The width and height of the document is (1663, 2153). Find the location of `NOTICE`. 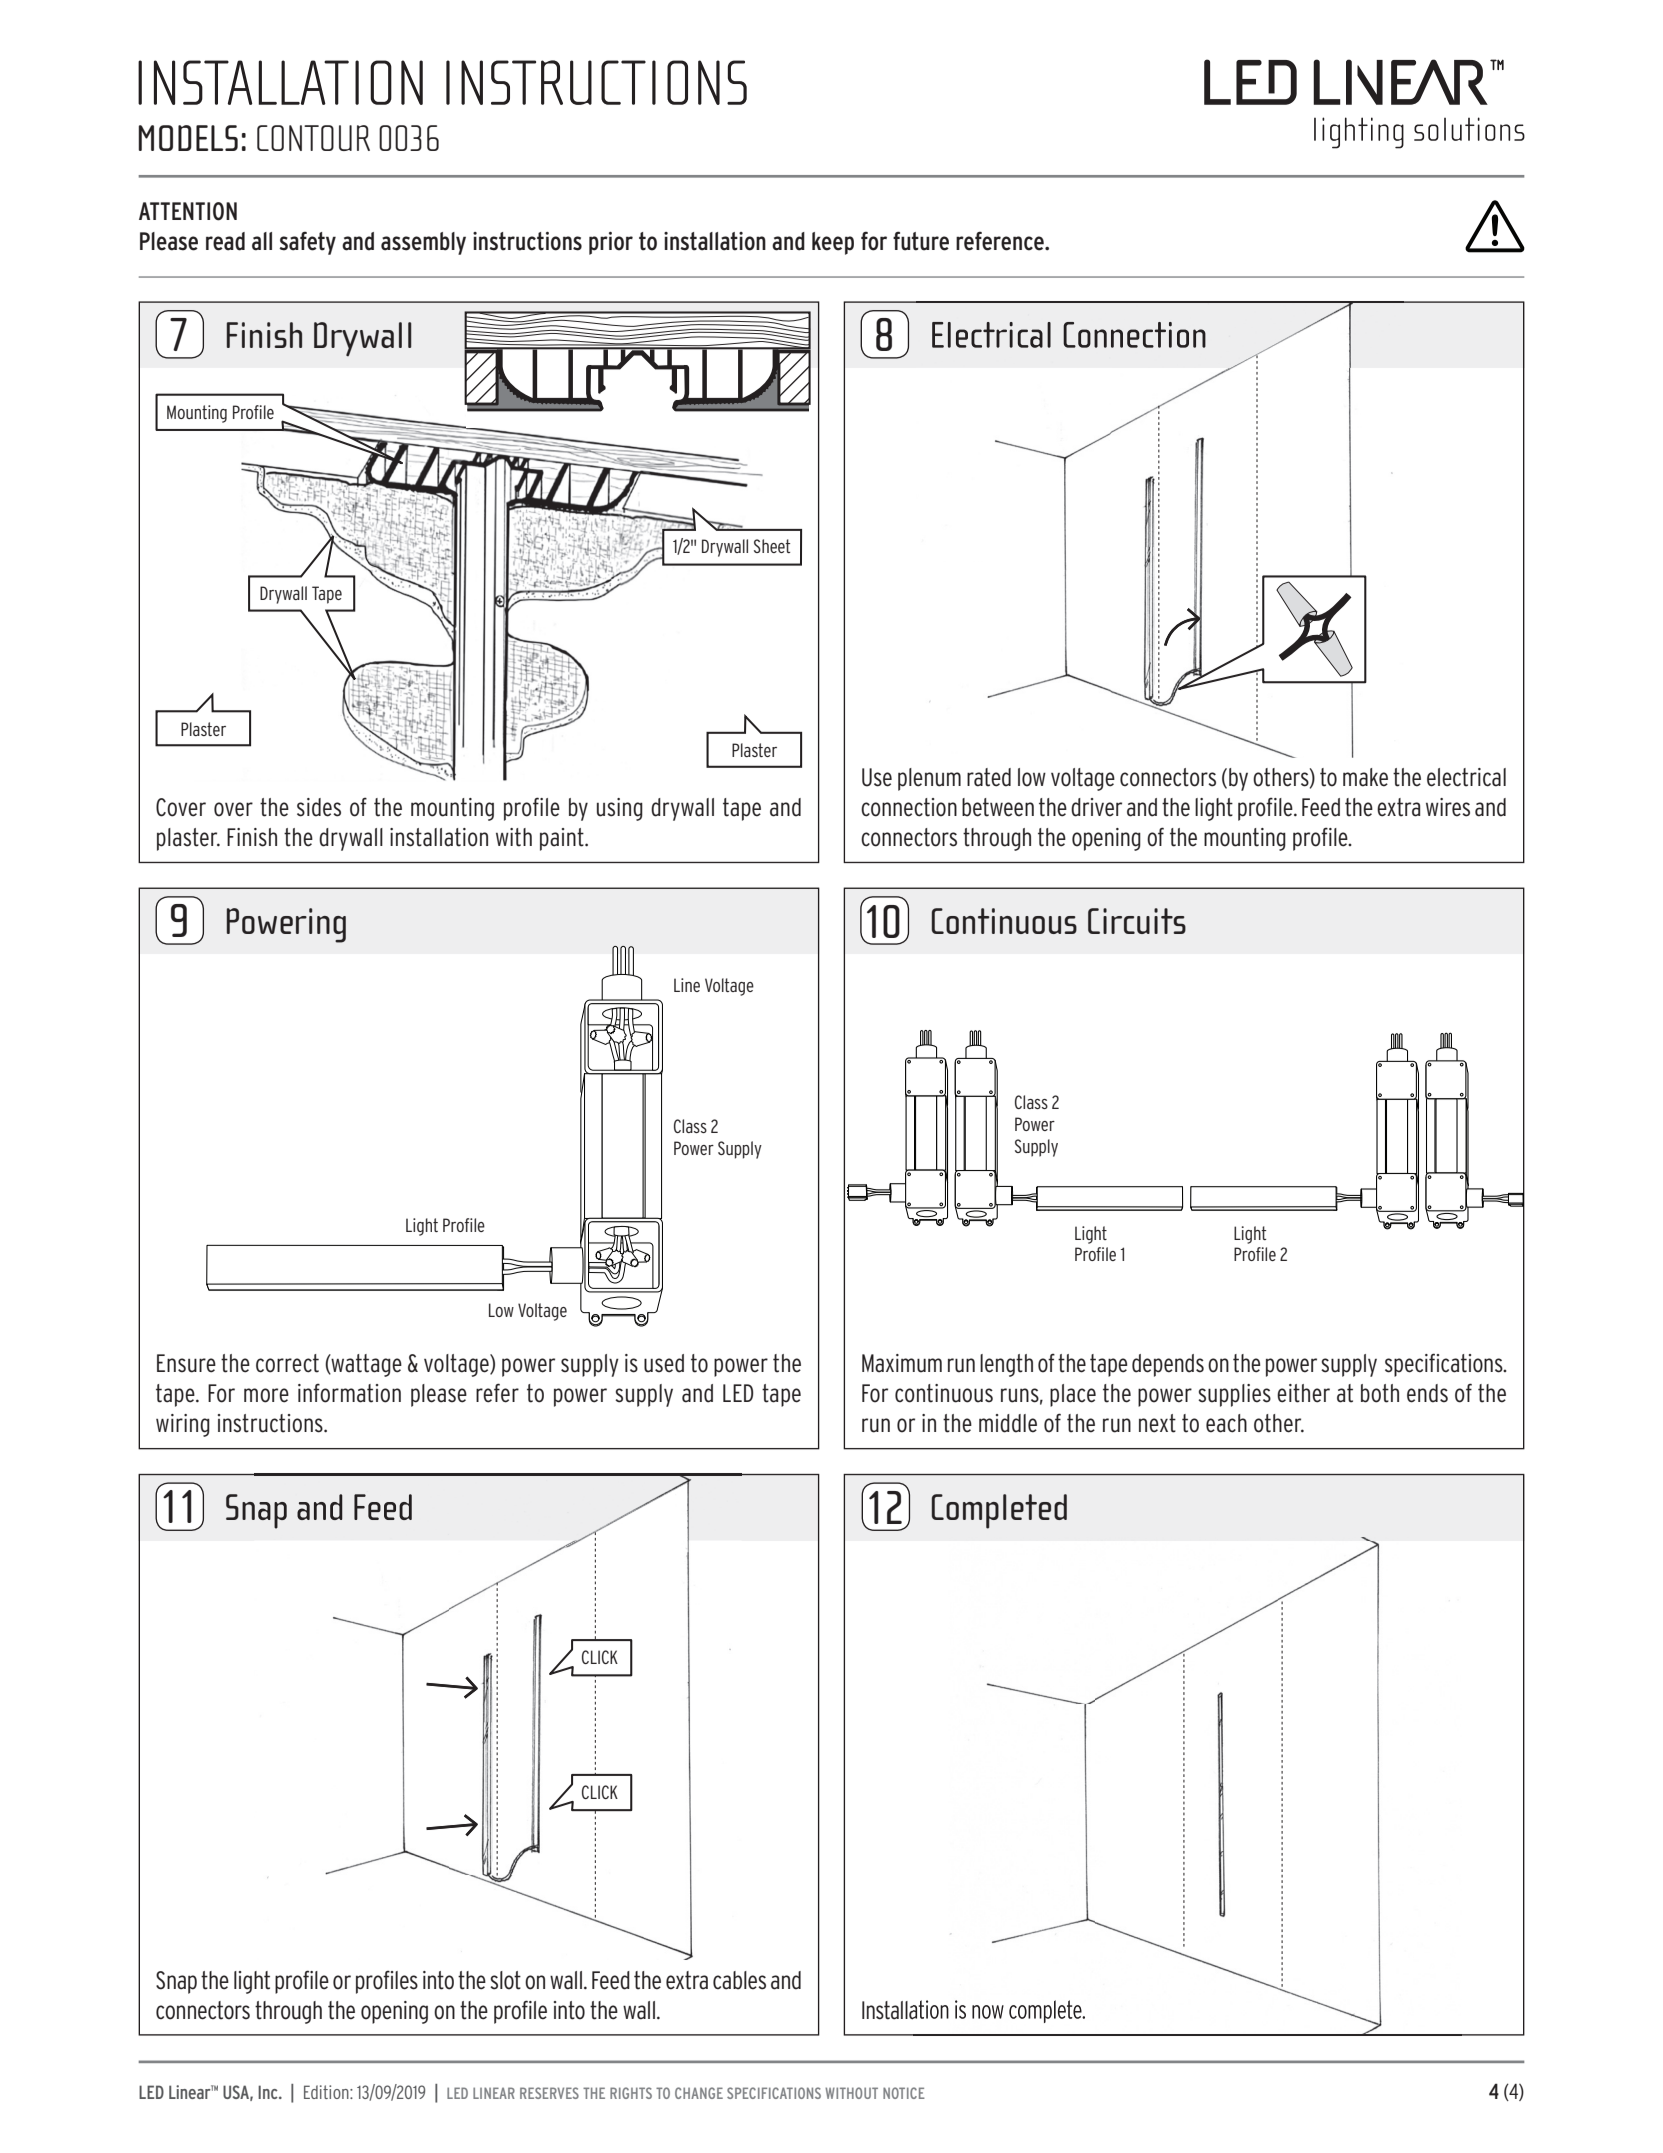

NOTICE is located at coordinates (904, 2093).
